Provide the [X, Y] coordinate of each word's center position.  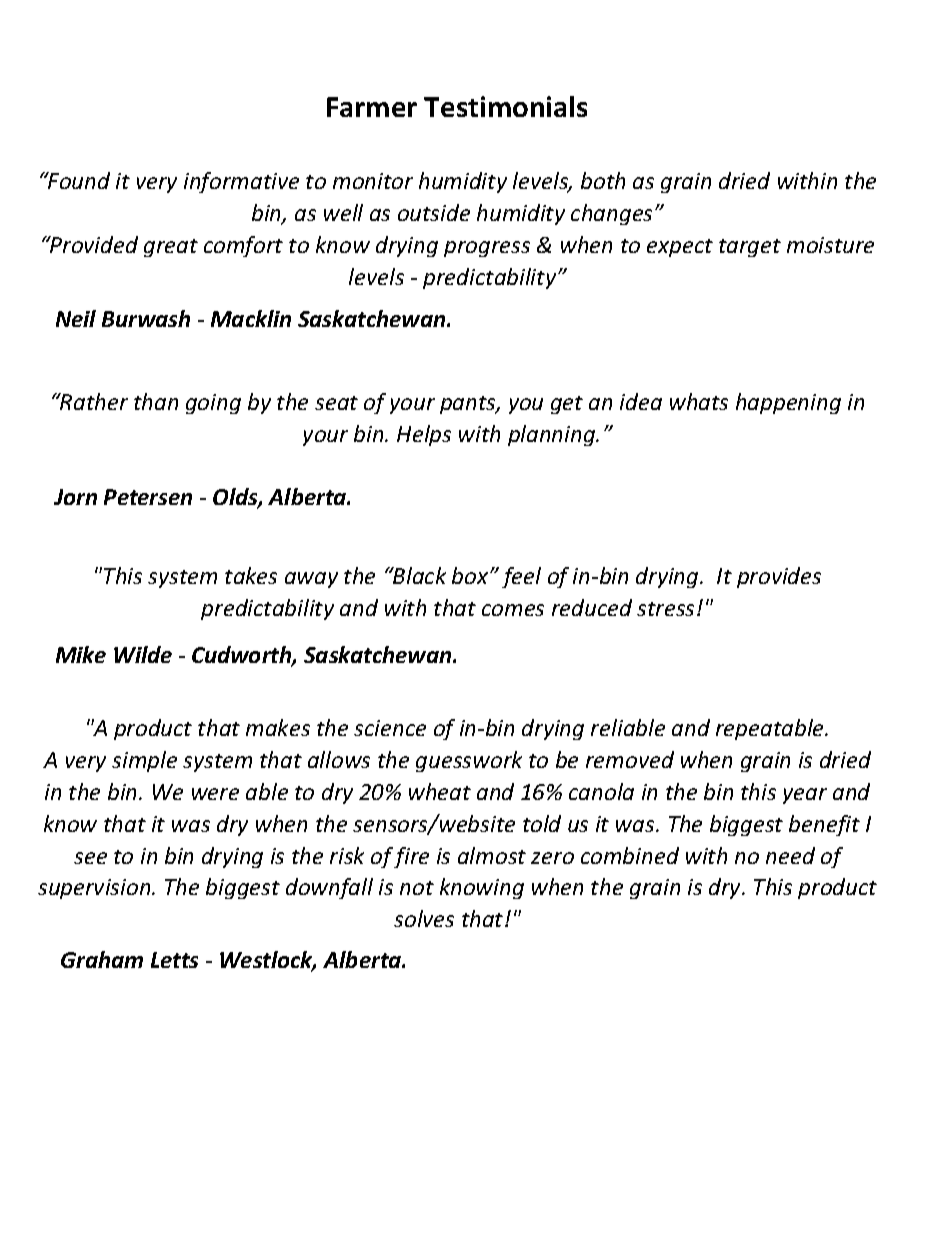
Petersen [148, 497]
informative [241, 182]
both [603, 180]
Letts [174, 960]
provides [779, 577]
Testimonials [505, 106]
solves [424, 918]
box [471, 575]
